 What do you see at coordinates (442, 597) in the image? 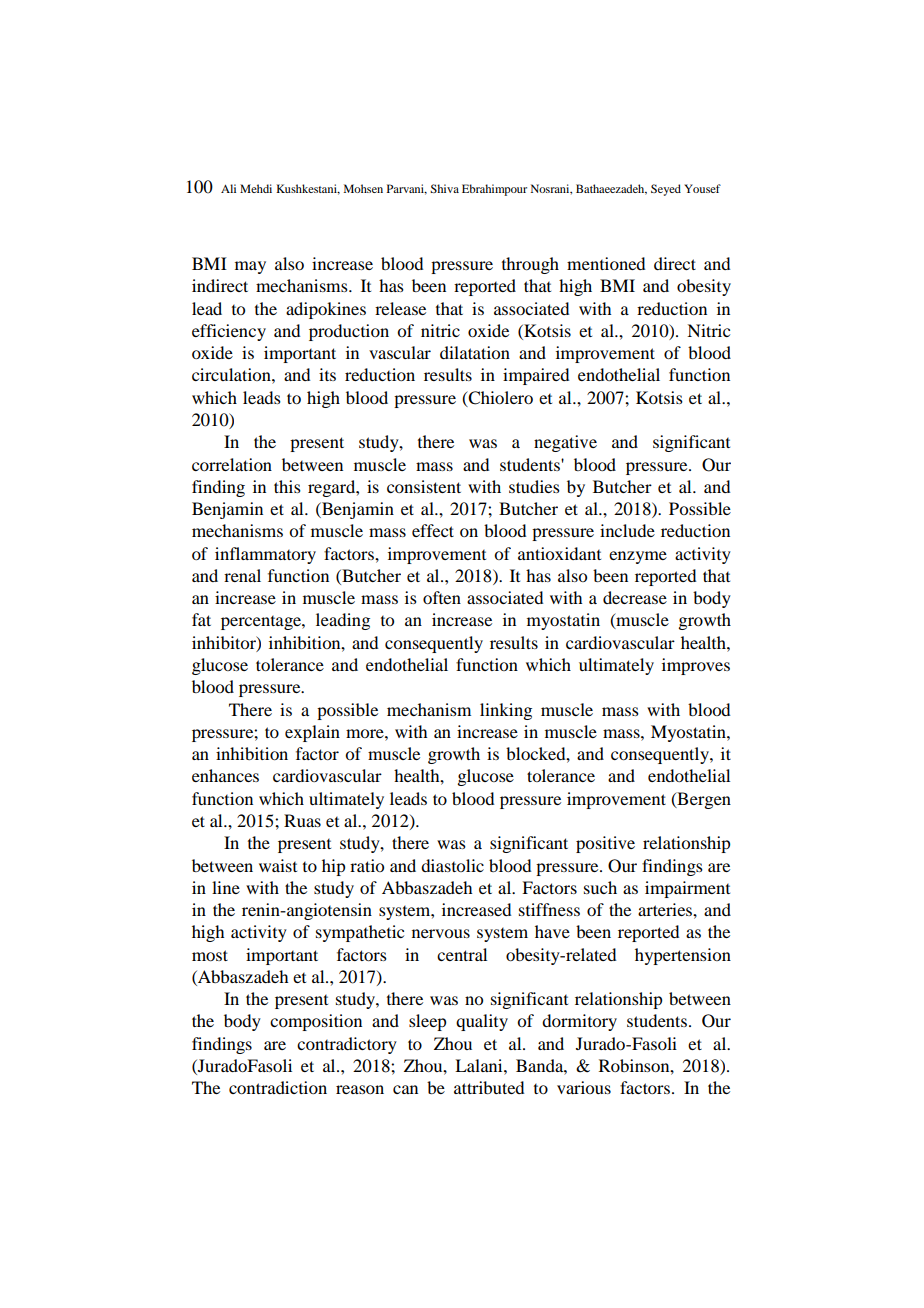
I see `often` at bounding box center [442, 597].
